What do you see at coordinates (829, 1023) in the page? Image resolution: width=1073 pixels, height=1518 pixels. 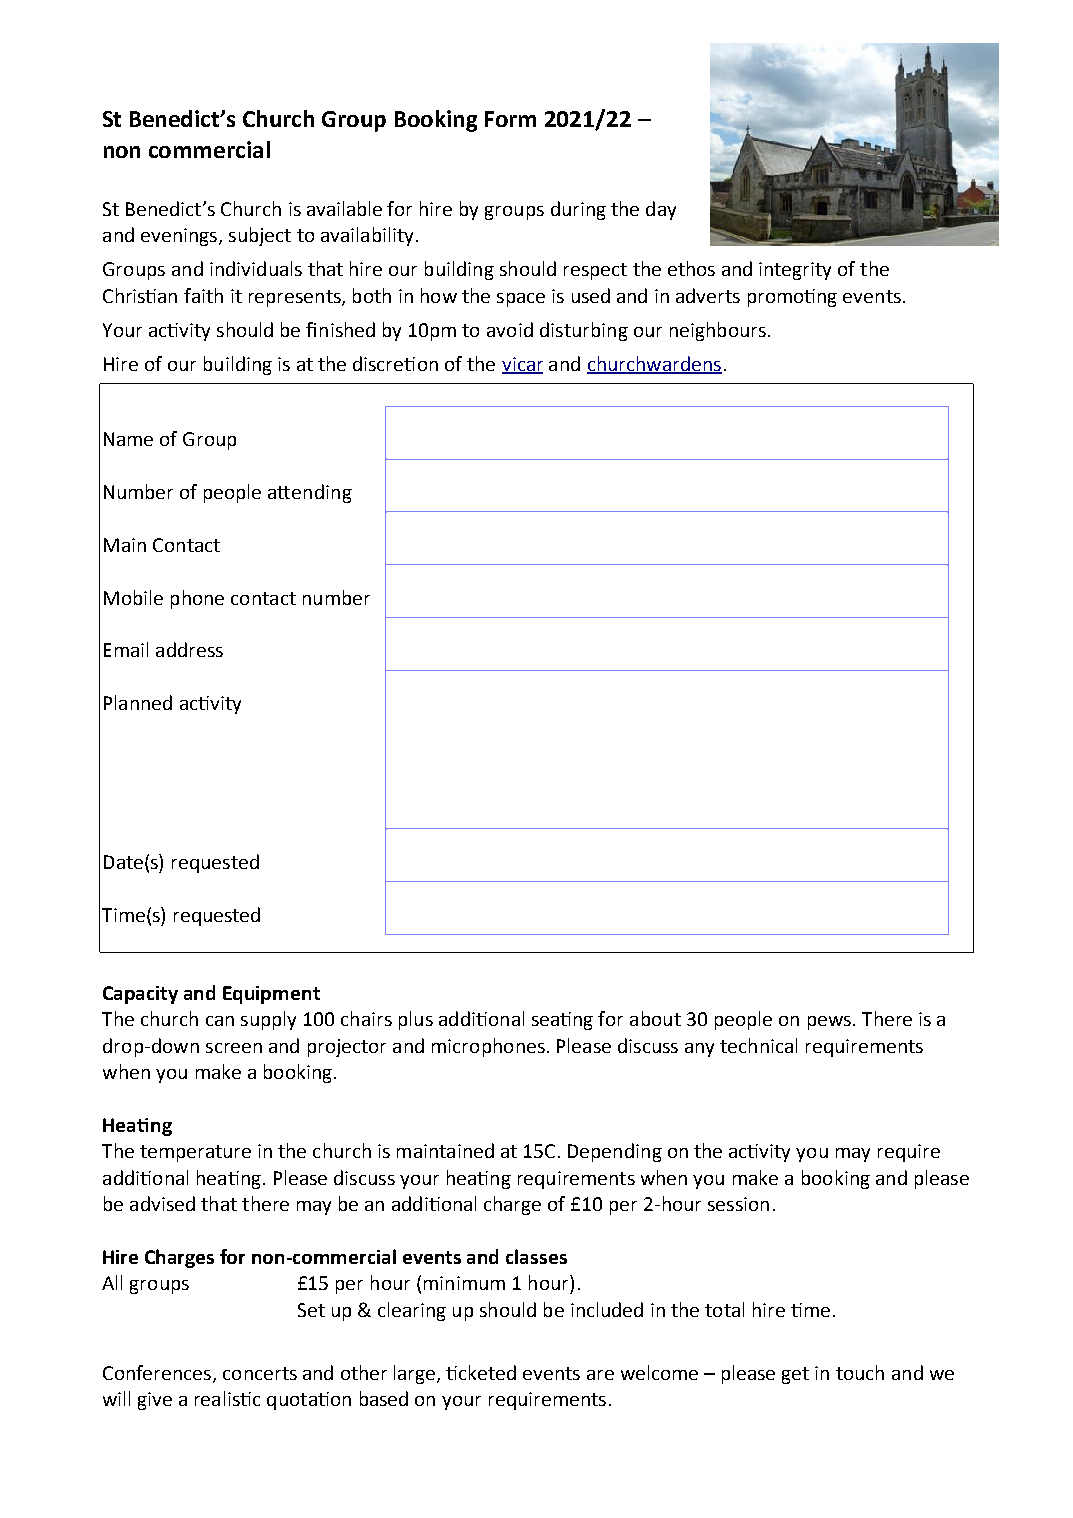 I see `pews` at bounding box center [829, 1023].
